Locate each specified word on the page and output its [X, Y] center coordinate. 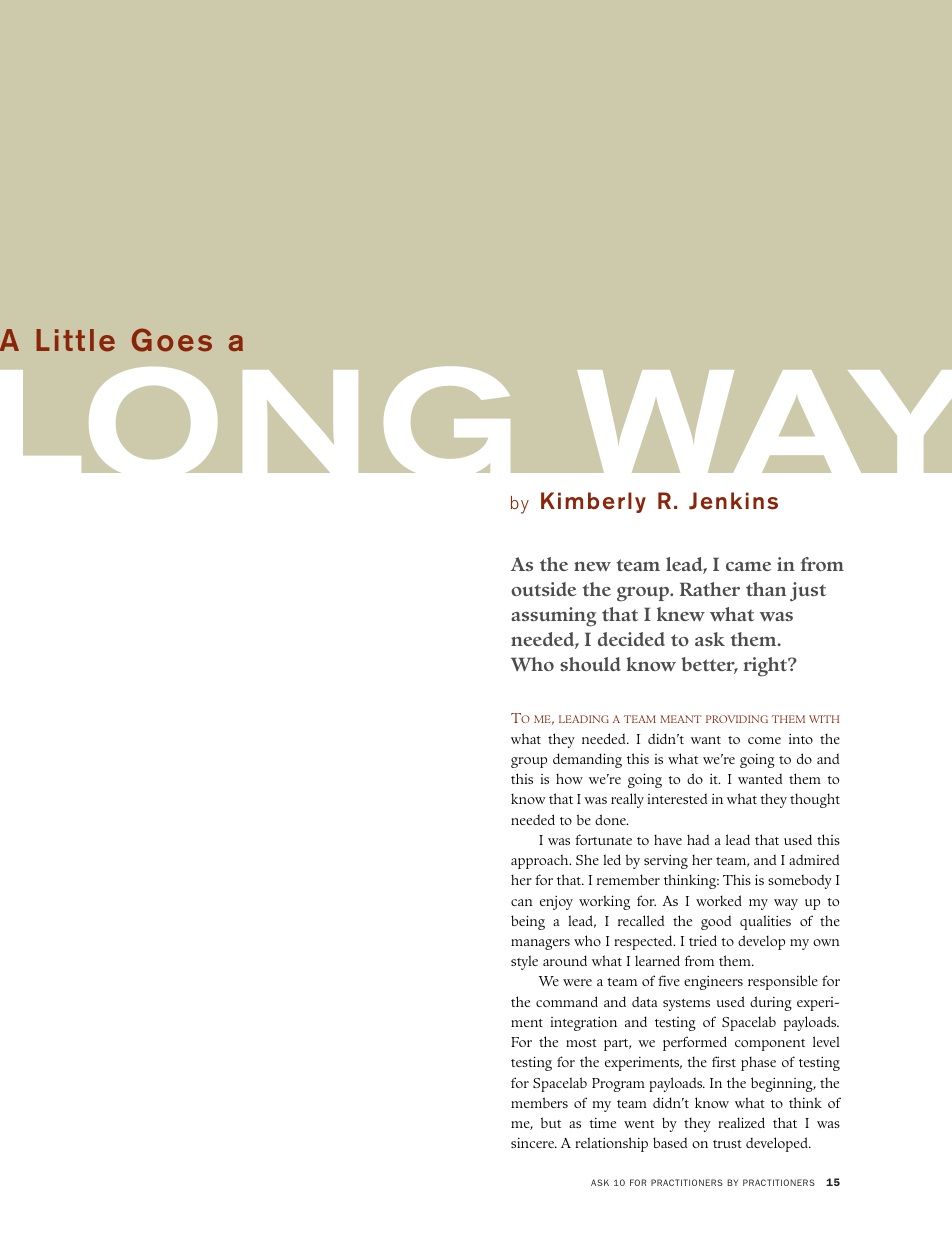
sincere [534, 1143]
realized [741, 1122]
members [539, 1102]
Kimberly [593, 502]
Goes [172, 340]
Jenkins [733, 501]
